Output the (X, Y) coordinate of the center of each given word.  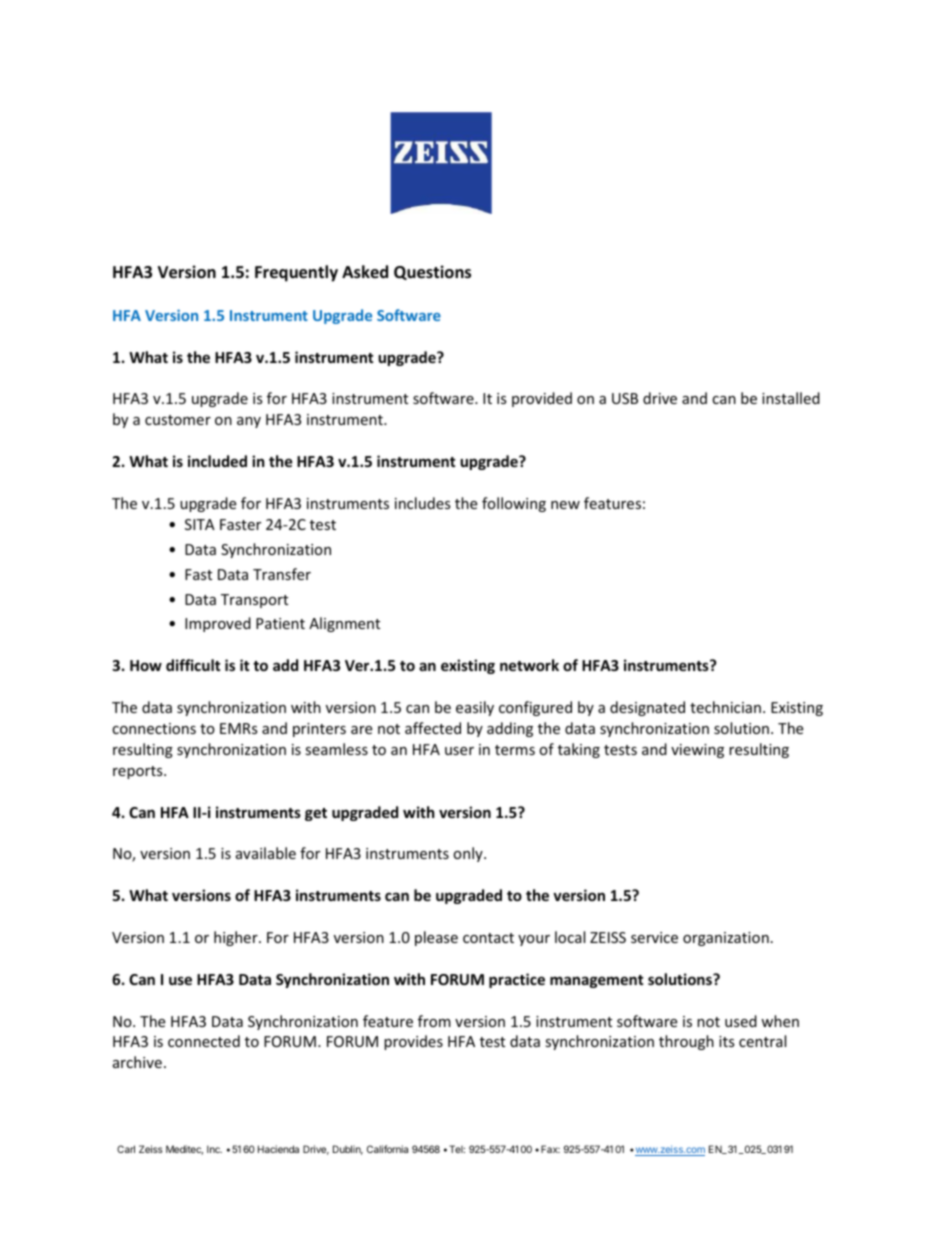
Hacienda (278, 1149)
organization (726, 939)
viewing (697, 751)
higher (237, 938)
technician (725, 707)
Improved (218, 624)
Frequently (296, 273)
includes (423, 503)
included (217, 461)
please (436, 938)
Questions (432, 272)
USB (625, 398)
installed (791, 398)
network (529, 665)
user (459, 751)
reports (139, 772)
